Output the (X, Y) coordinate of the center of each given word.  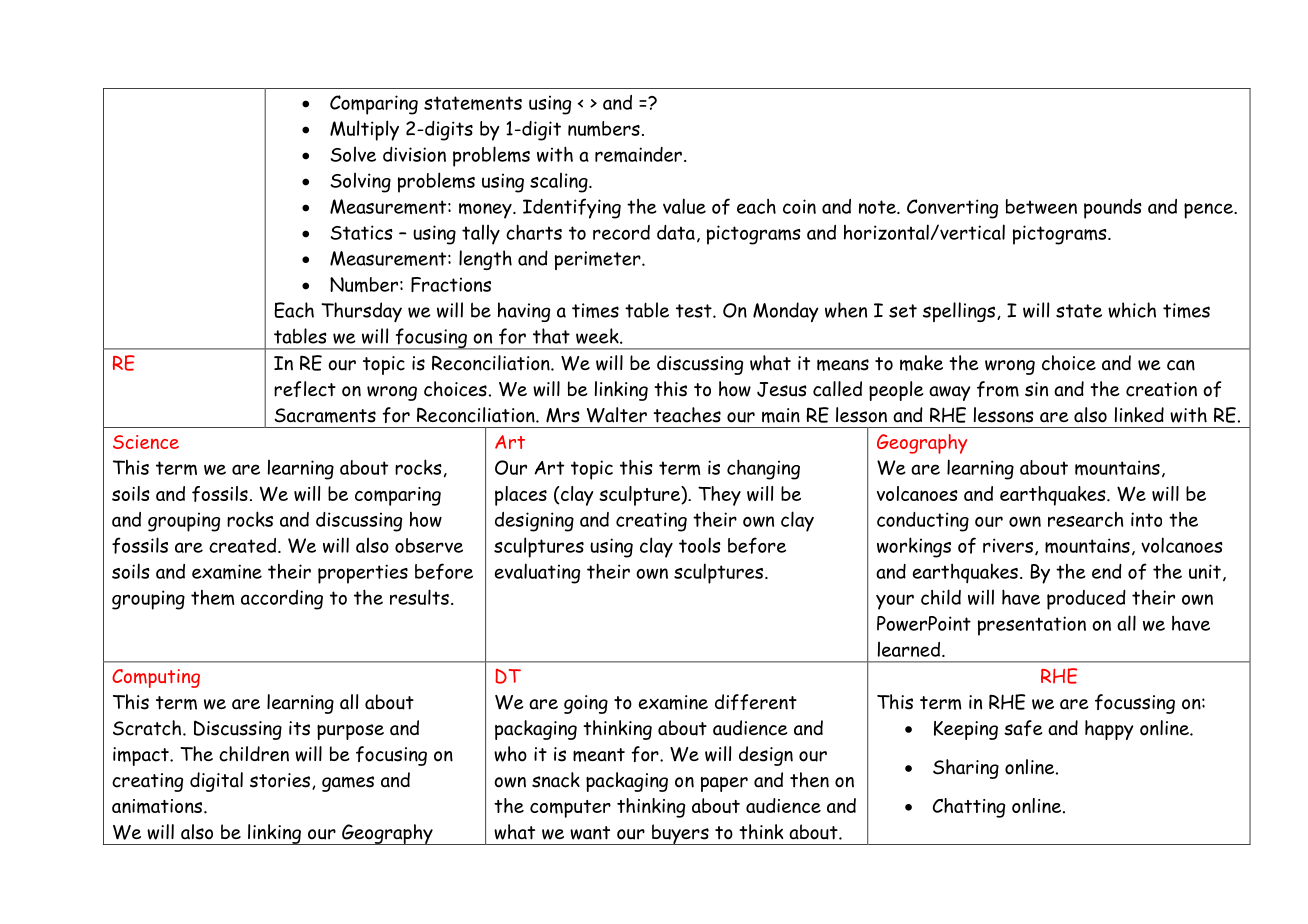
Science (146, 442)
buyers (680, 834)
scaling (560, 183)
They (719, 496)
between (1041, 206)
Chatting (969, 808)
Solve (353, 154)
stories (281, 781)
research (1086, 519)
